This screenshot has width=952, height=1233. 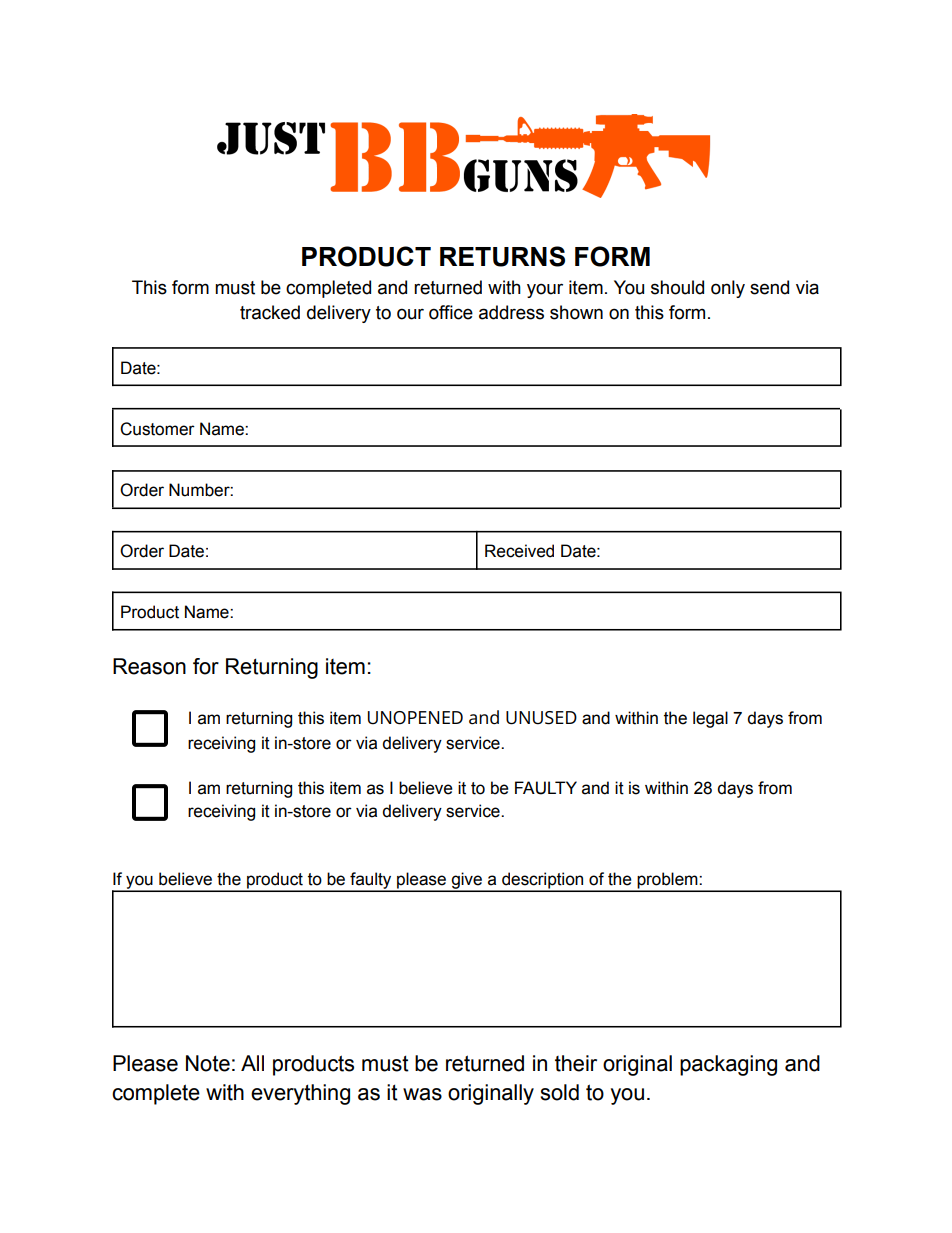 I want to click on Reason, so click(x=149, y=666).
